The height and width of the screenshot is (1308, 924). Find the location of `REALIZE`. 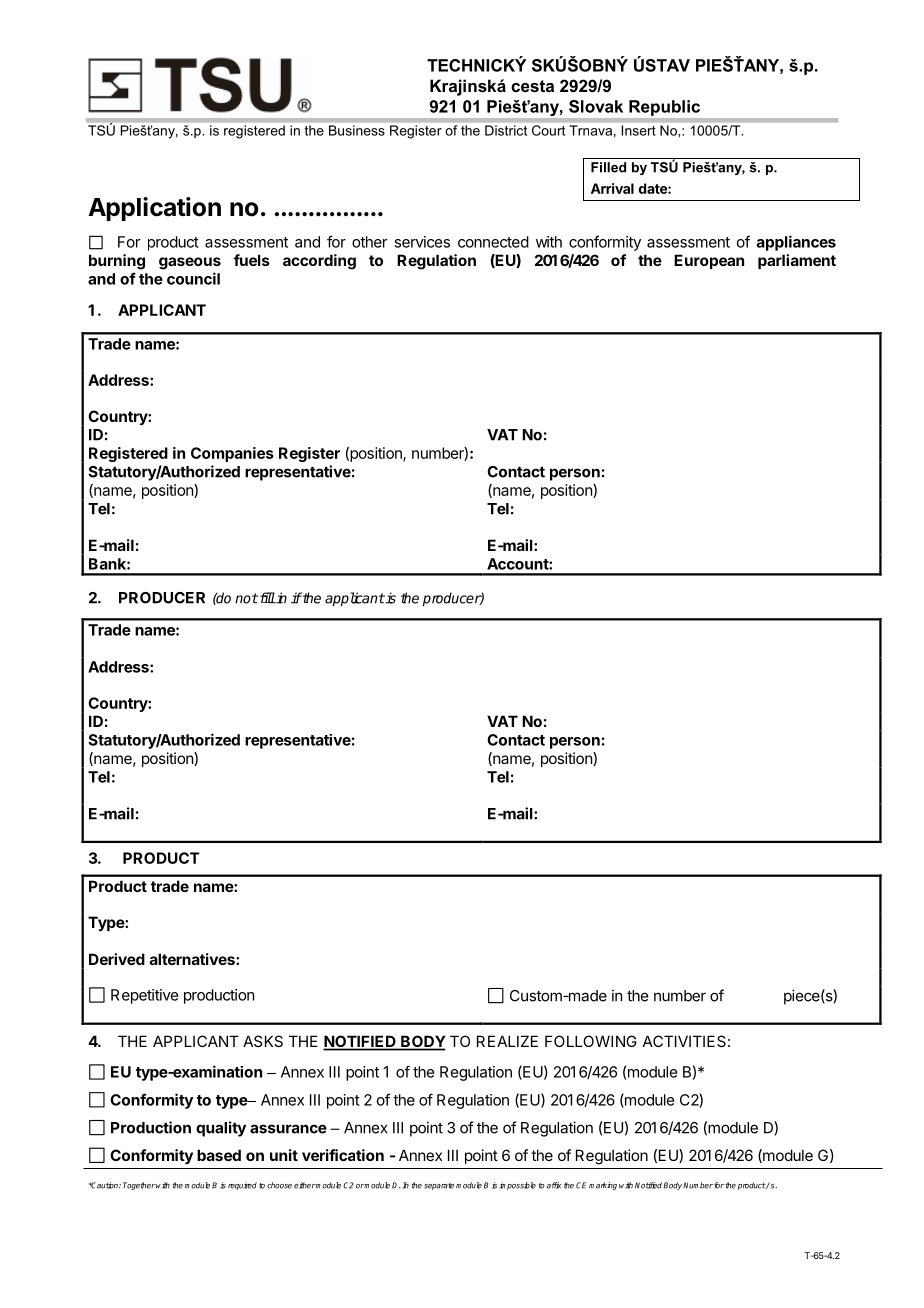

REALIZE is located at coordinates (507, 1041).
